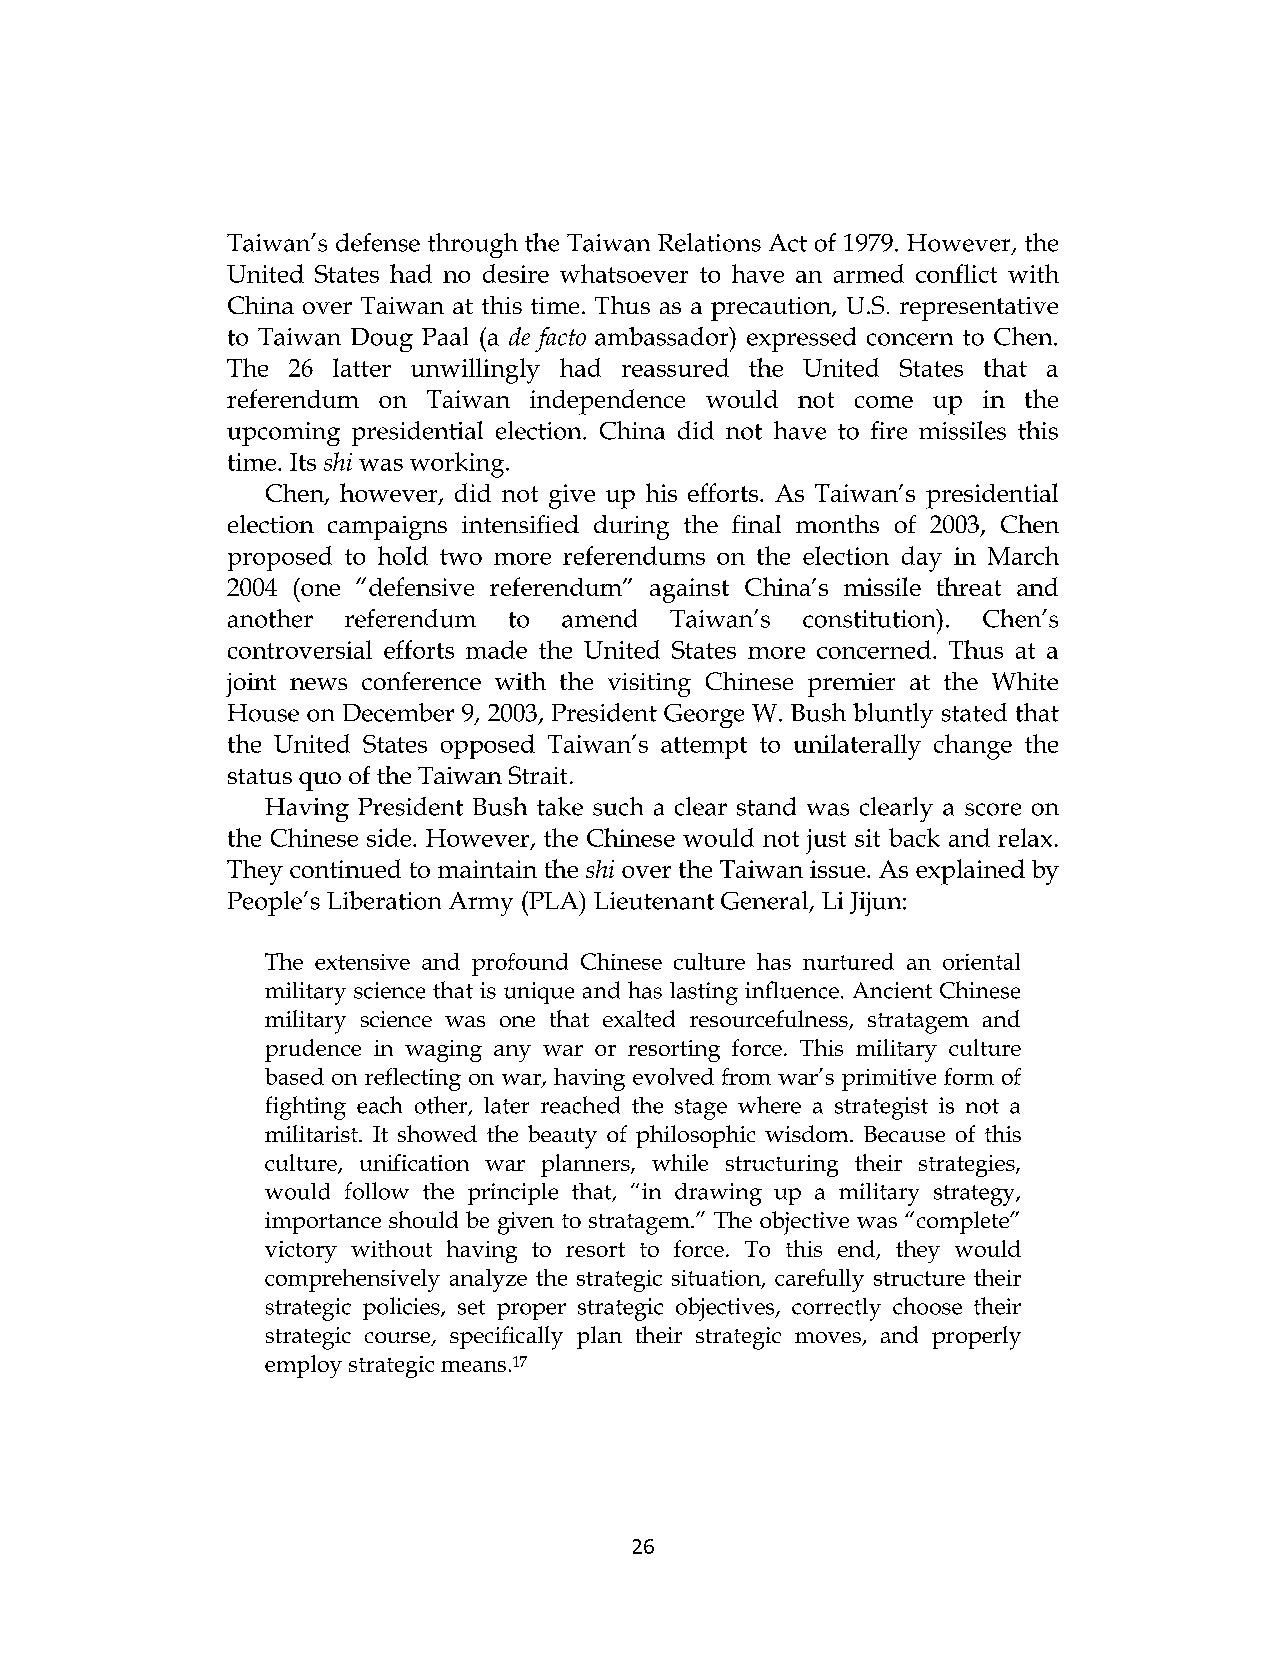  I want to click on extensive, so click(362, 962).
